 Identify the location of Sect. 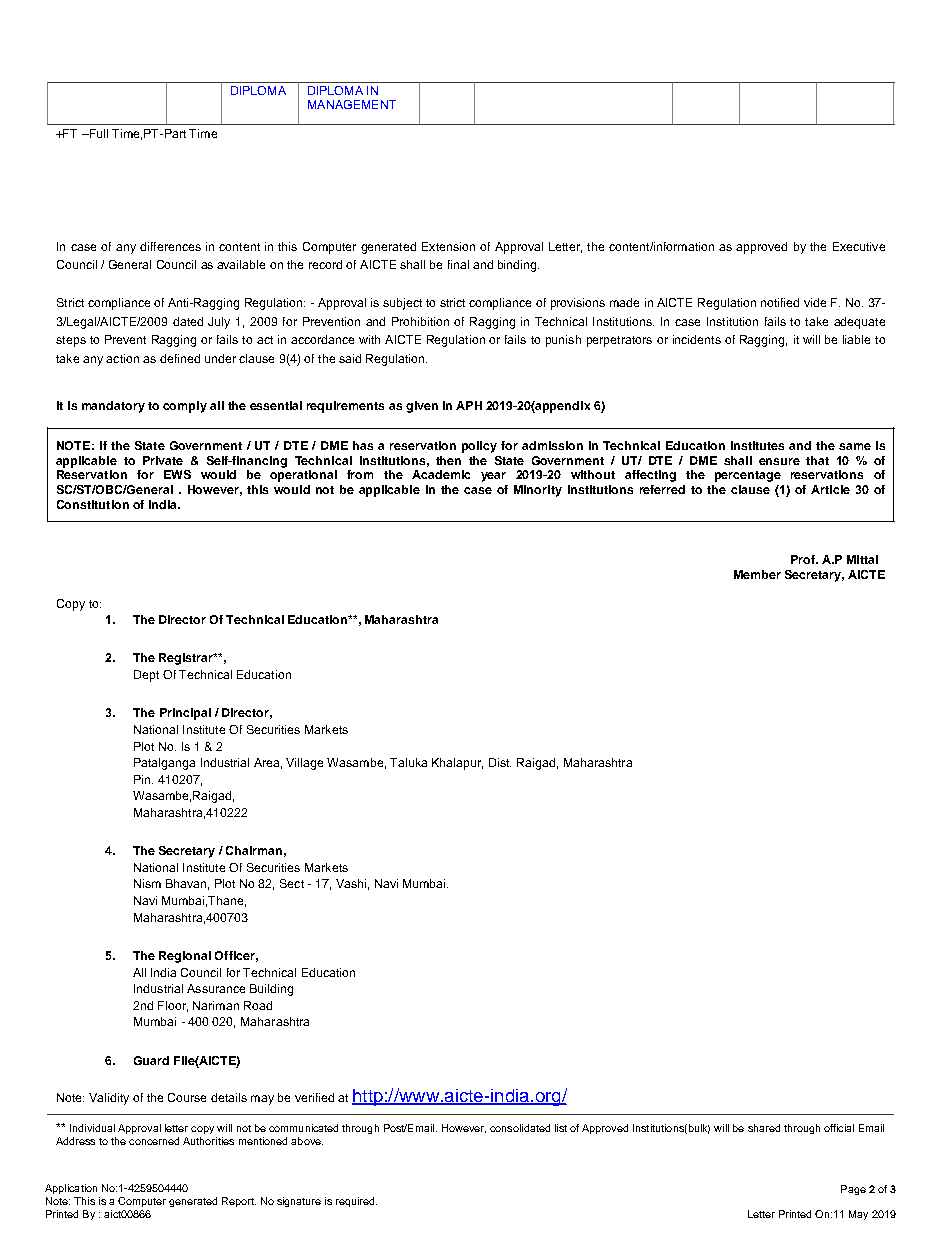
(292, 883).
